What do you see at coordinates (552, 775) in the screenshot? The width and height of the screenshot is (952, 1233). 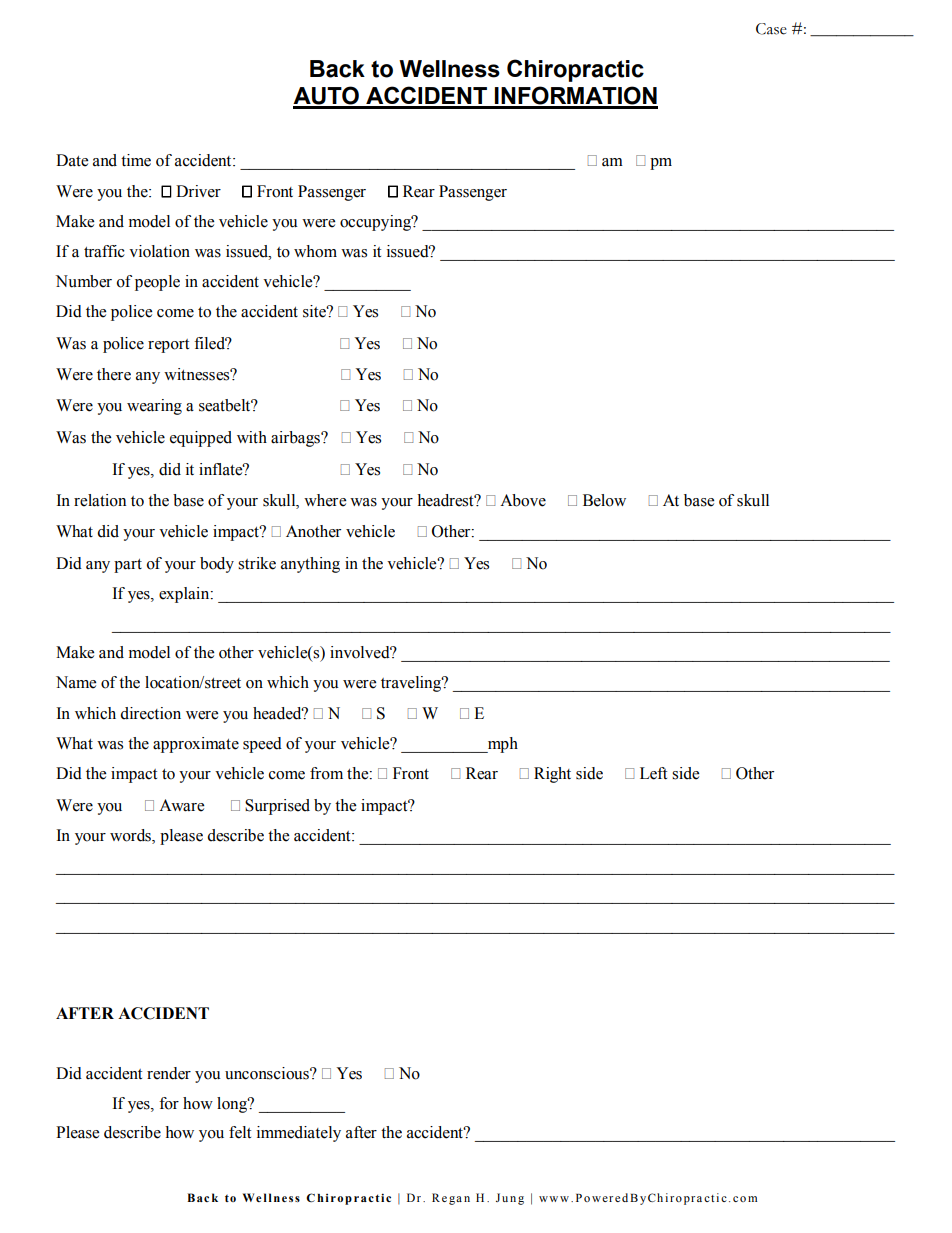 I see `Right` at bounding box center [552, 775].
